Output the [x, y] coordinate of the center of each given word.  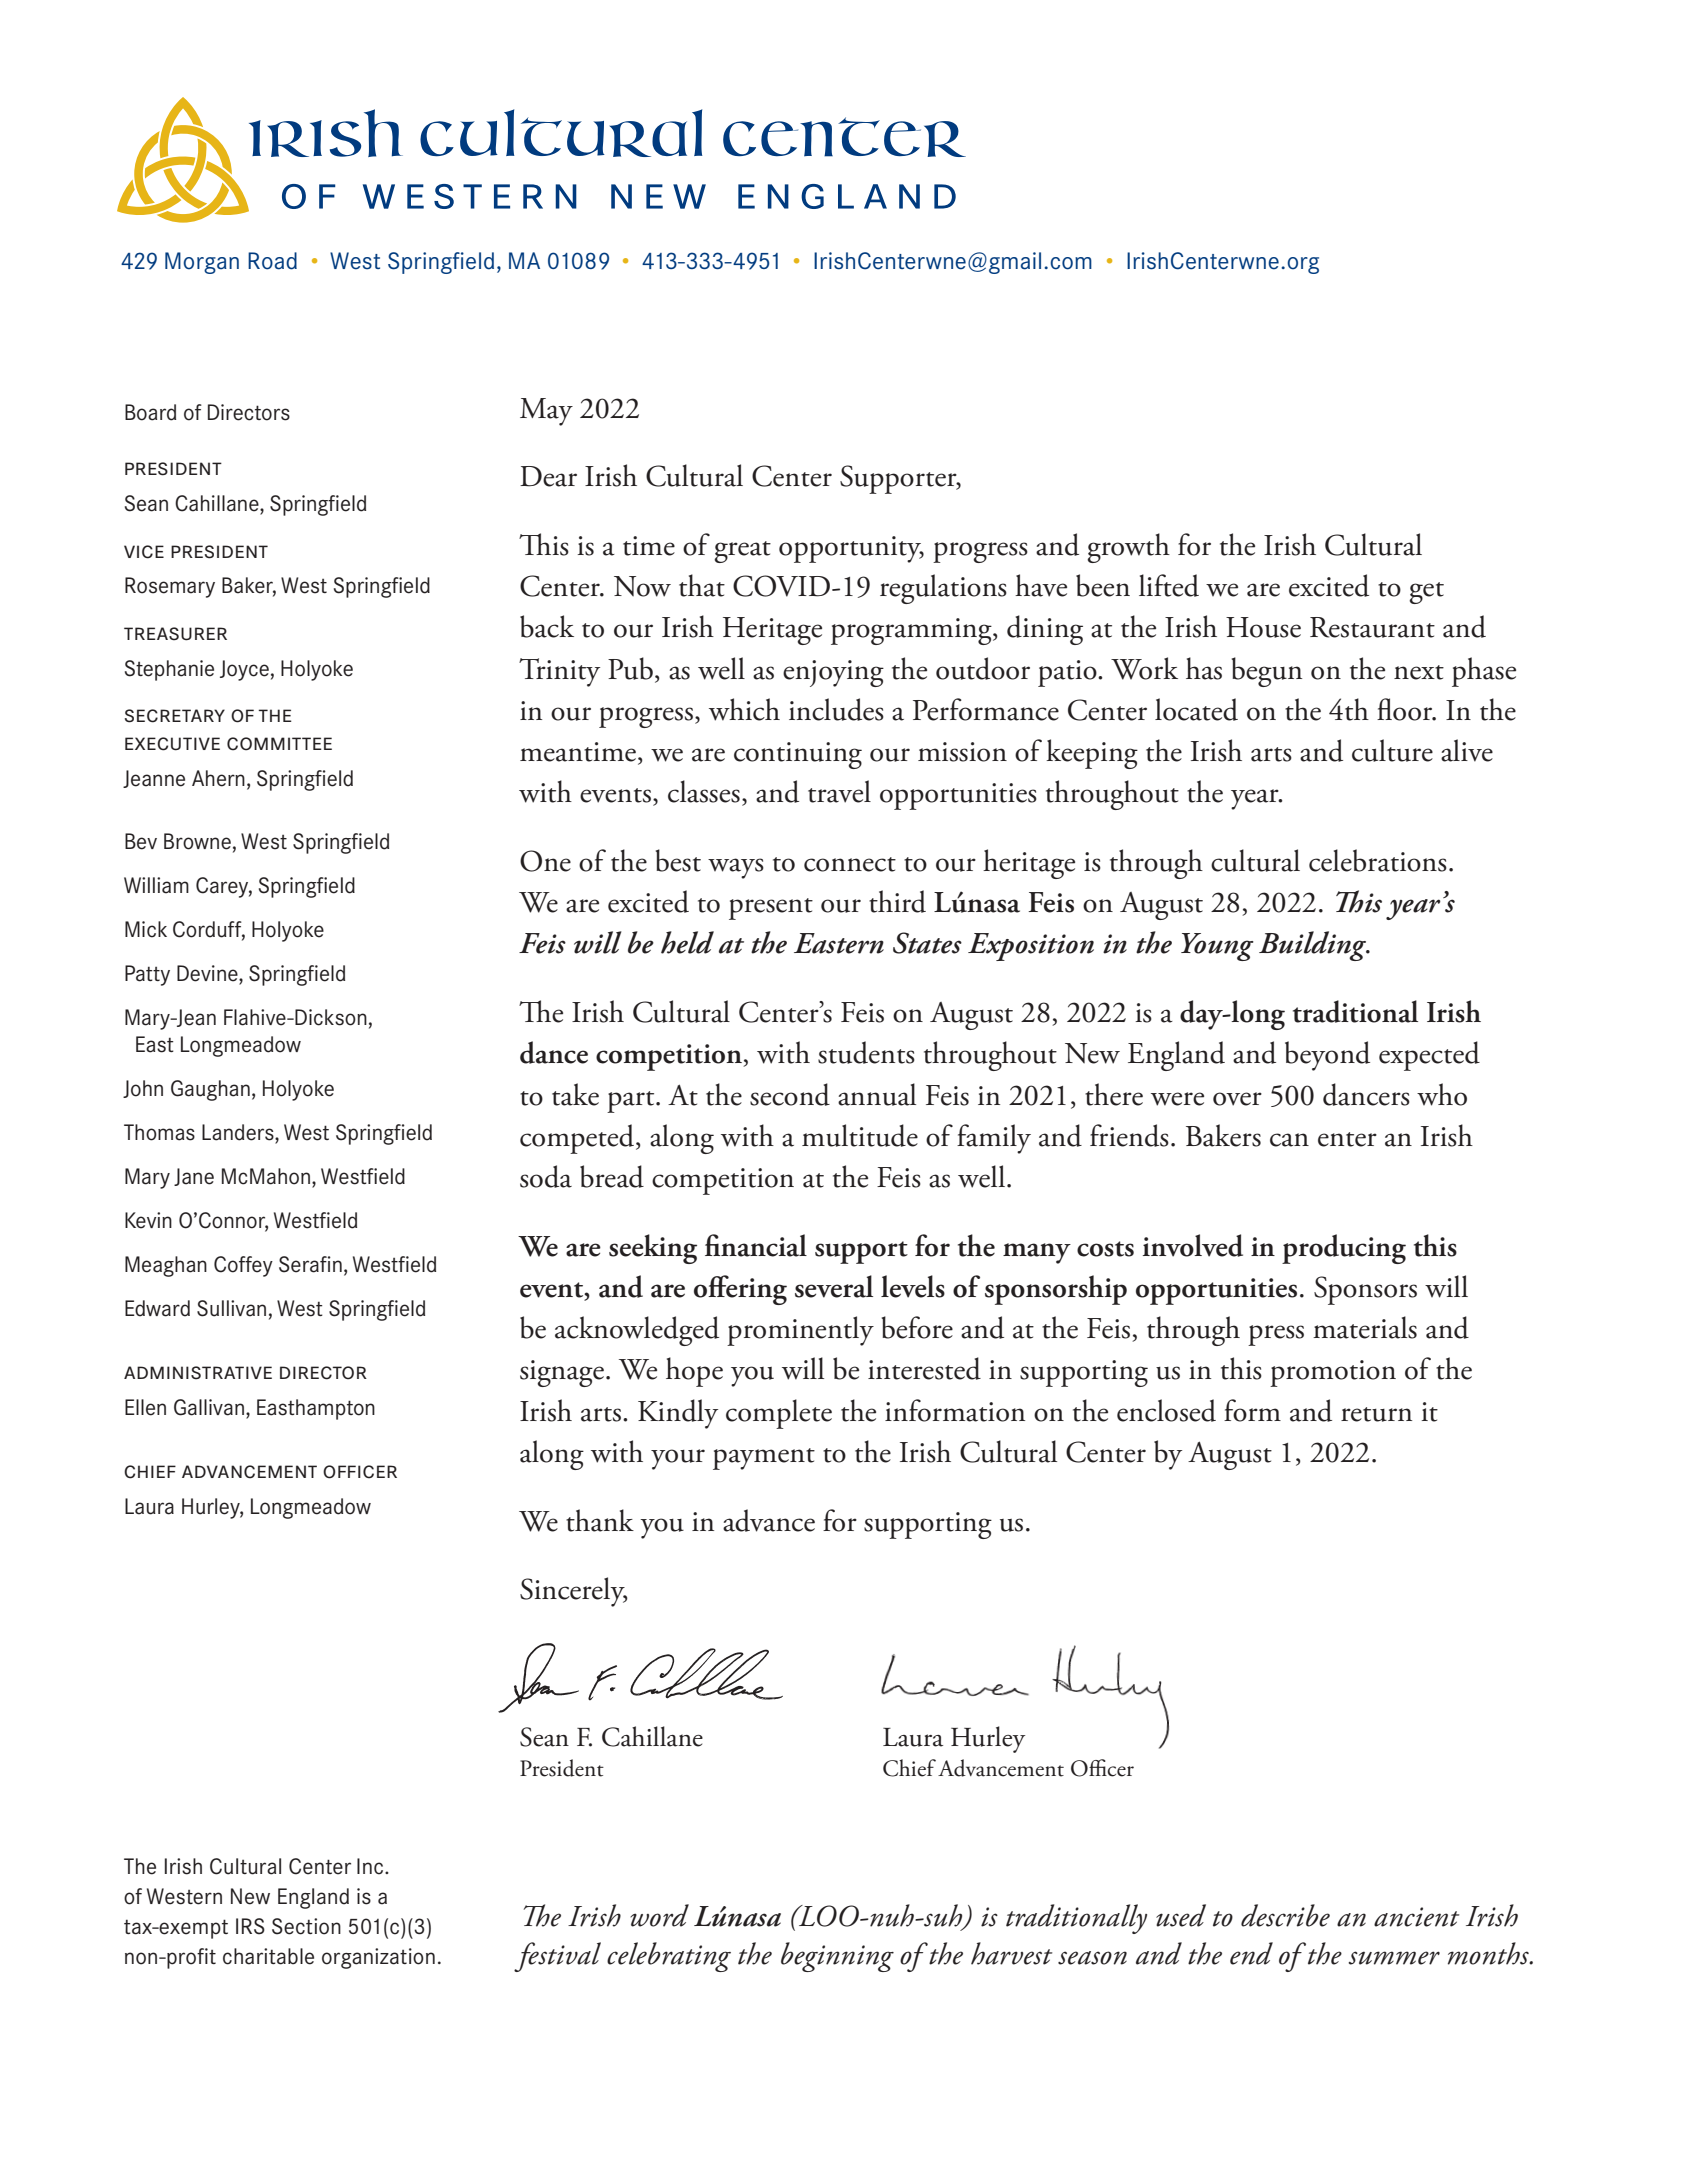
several [834, 1286]
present [771, 909]
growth [1128, 548]
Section [306, 1926]
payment [764, 1459]
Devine [208, 973]
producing [1344, 1249]
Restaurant [1372, 627]
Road [272, 261]
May [546, 412]
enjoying [833, 673]
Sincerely [573, 1592]
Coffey [243, 1266]
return [1376, 1414]
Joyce [244, 670]
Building [1314, 946]
